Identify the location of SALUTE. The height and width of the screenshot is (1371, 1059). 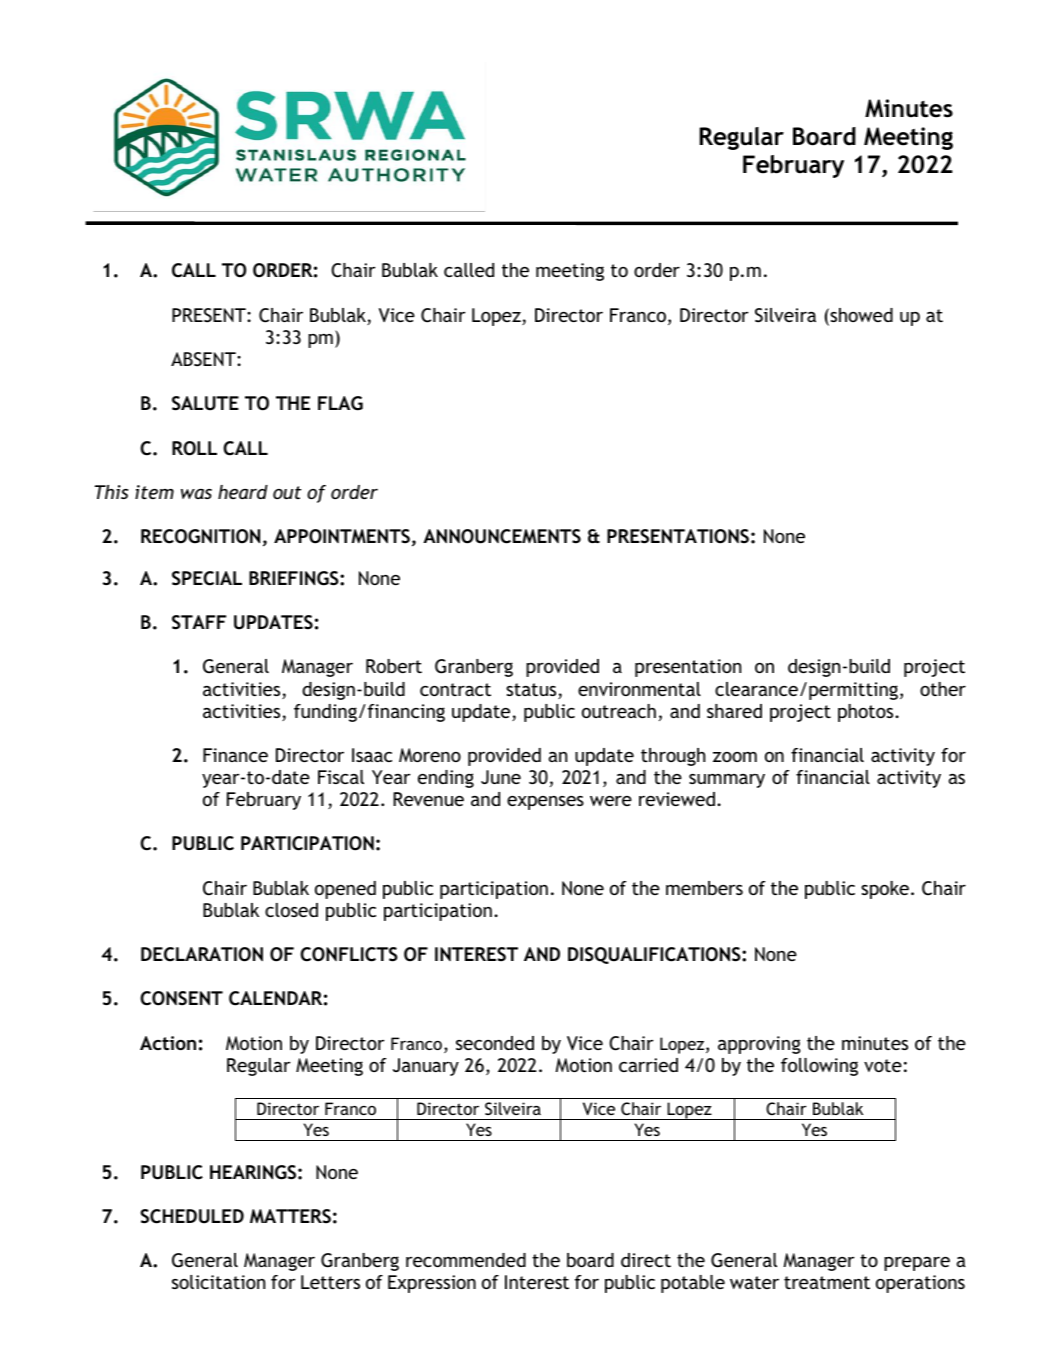
(205, 403).
